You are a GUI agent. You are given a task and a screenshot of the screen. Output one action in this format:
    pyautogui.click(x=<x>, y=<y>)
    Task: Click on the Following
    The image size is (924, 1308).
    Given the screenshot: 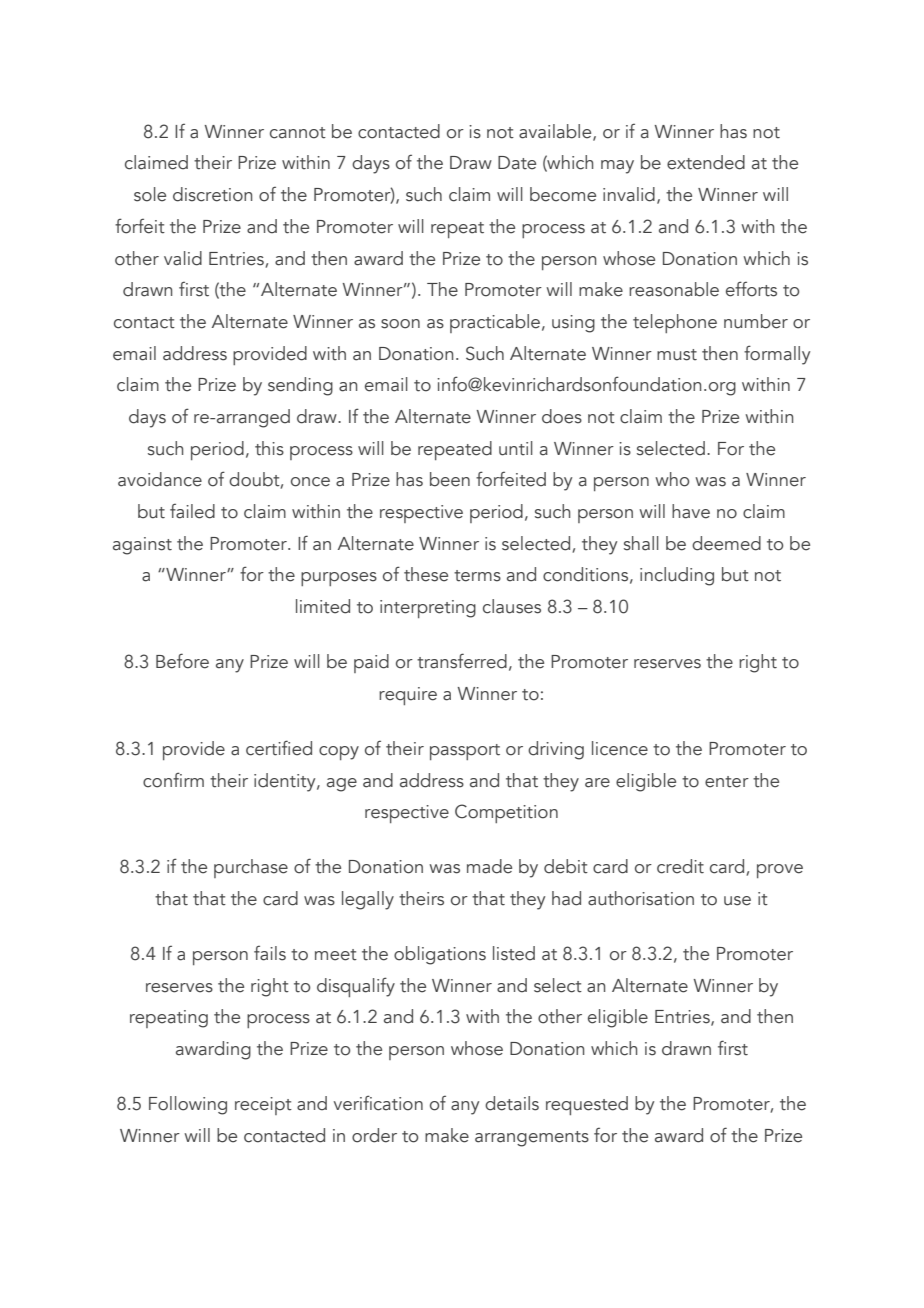 What is the action you would take?
    pyautogui.click(x=188, y=1105)
